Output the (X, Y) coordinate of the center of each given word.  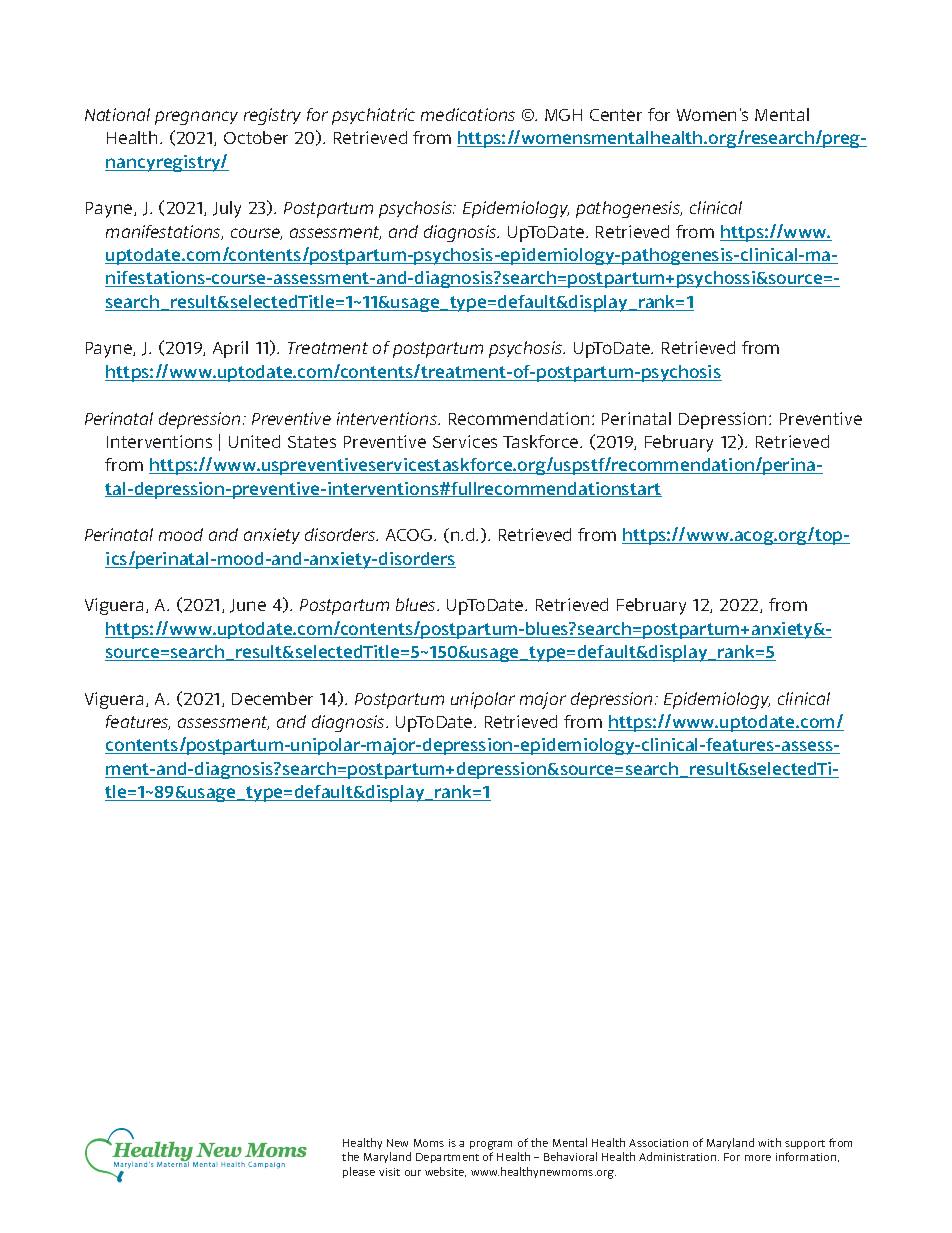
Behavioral (570, 1156)
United (254, 441)
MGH (563, 115)
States (312, 442)
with (769, 1142)
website (445, 1172)
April (230, 349)
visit (389, 1172)
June (248, 606)
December (272, 698)
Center (616, 115)
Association (658, 1143)
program (491, 1145)
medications (468, 114)
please (359, 1172)
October (256, 137)
